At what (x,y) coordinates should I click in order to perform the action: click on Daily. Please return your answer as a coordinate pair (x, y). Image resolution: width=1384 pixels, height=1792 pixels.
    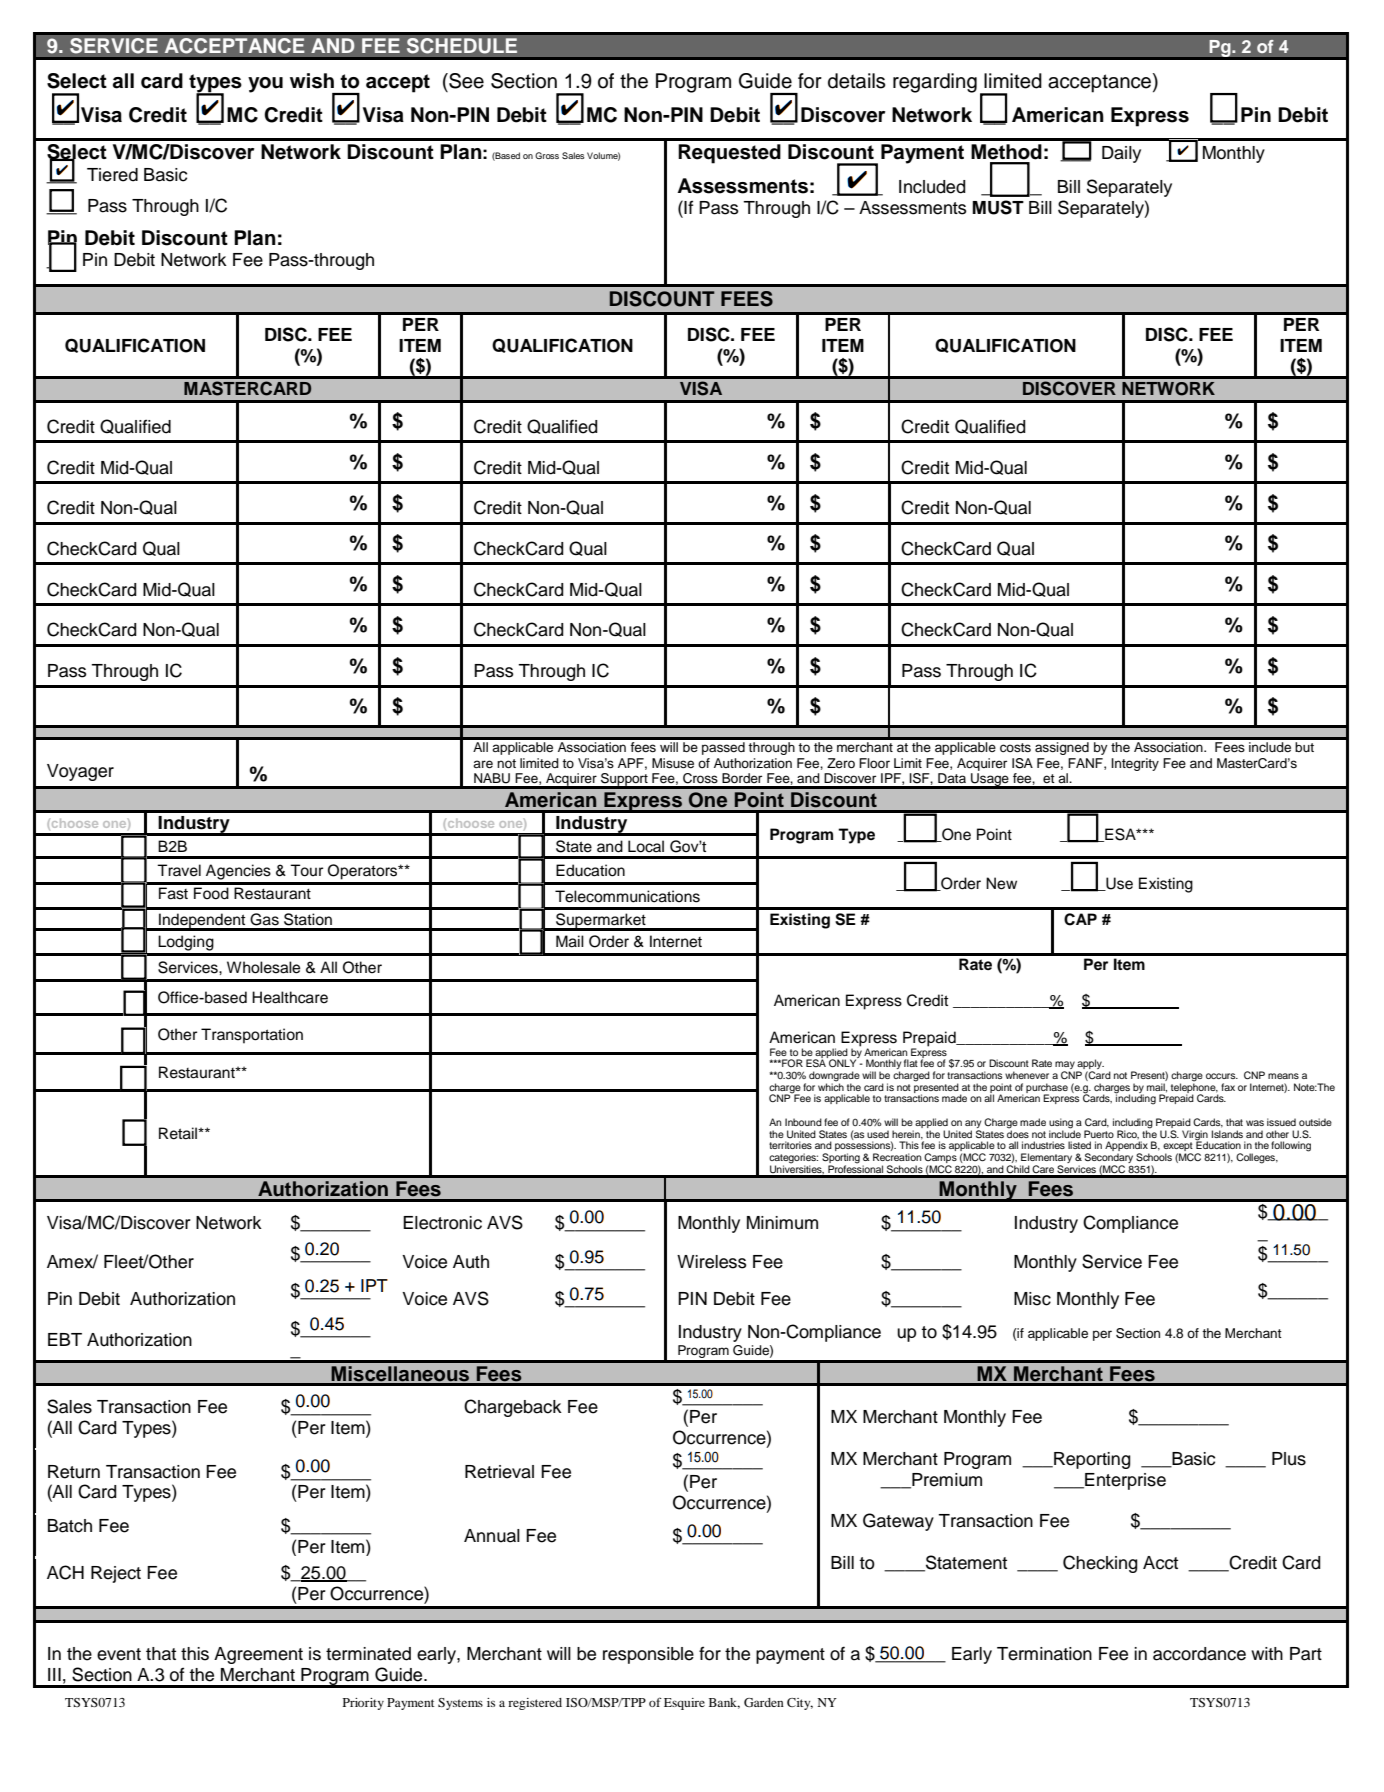
    Looking at the image, I should click on (1121, 154).
